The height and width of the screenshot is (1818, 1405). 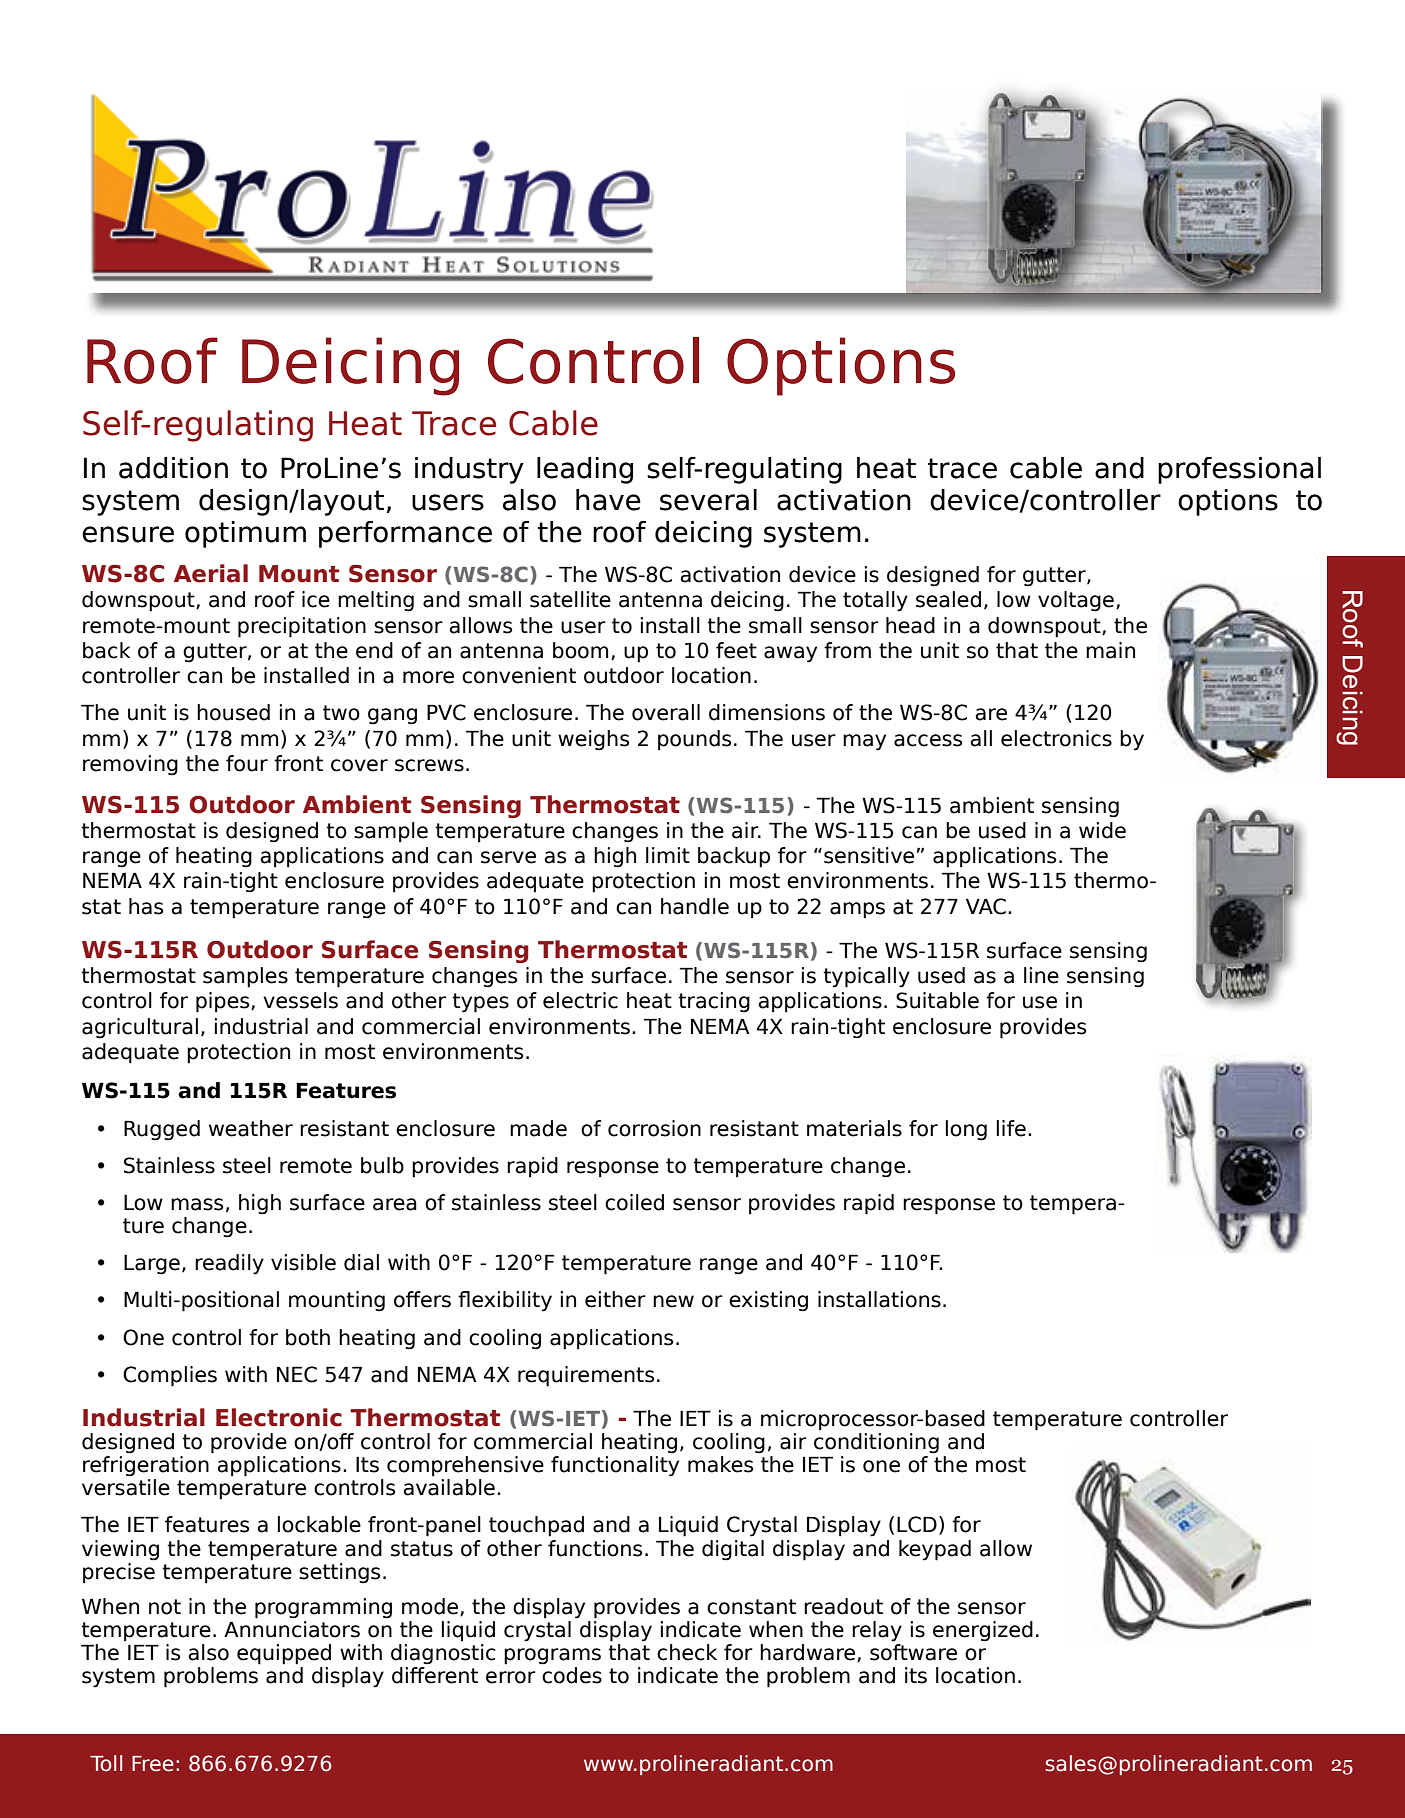 What do you see at coordinates (708, 500) in the screenshot?
I see `several` at bounding box center [708, 500].
